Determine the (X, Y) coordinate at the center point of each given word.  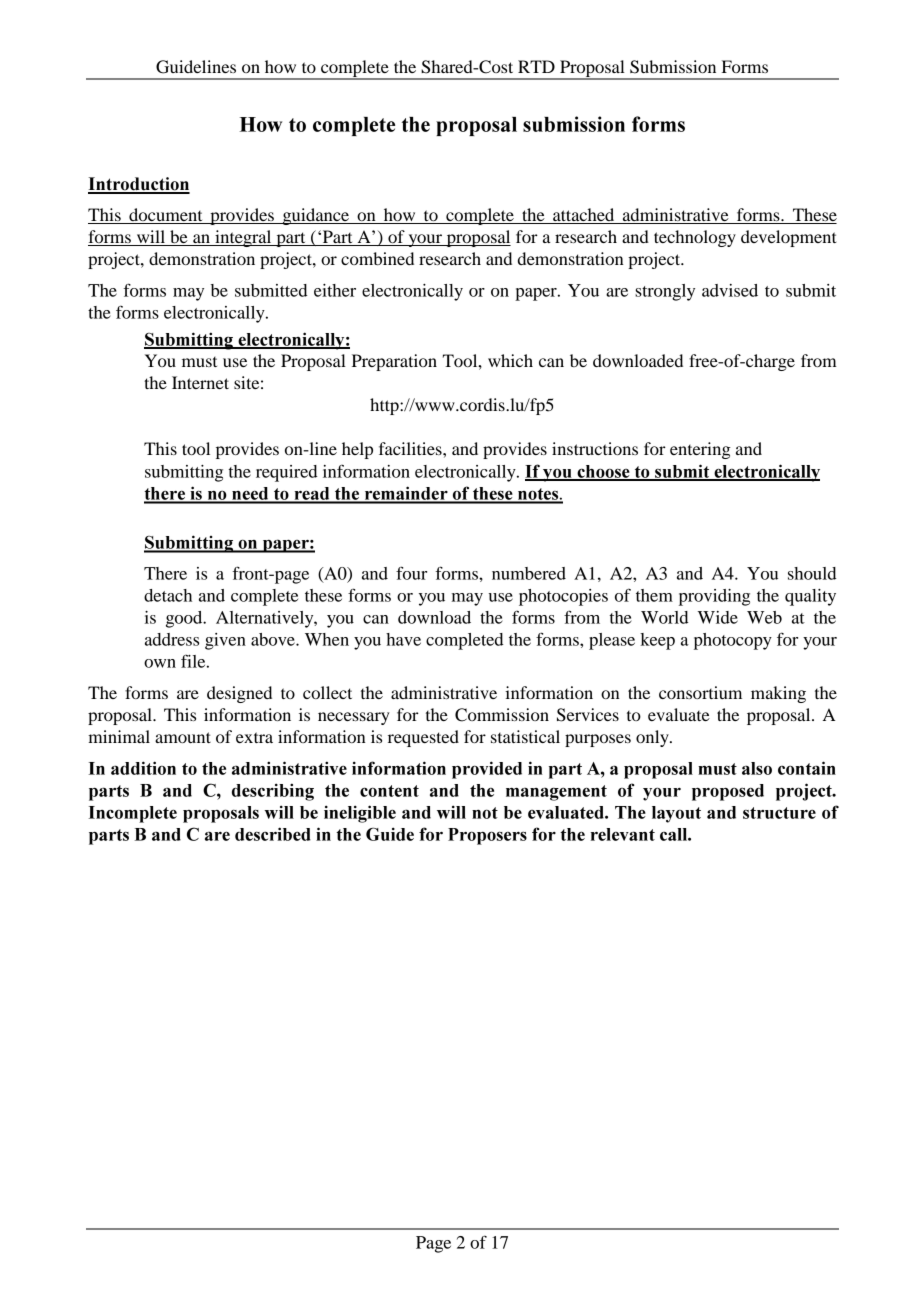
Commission (502, 715)
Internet (200, 382)
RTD (536, 66)
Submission (673, 67)
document (166, 216)
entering (700, 450)
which (510, 360)
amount (183, 737)
